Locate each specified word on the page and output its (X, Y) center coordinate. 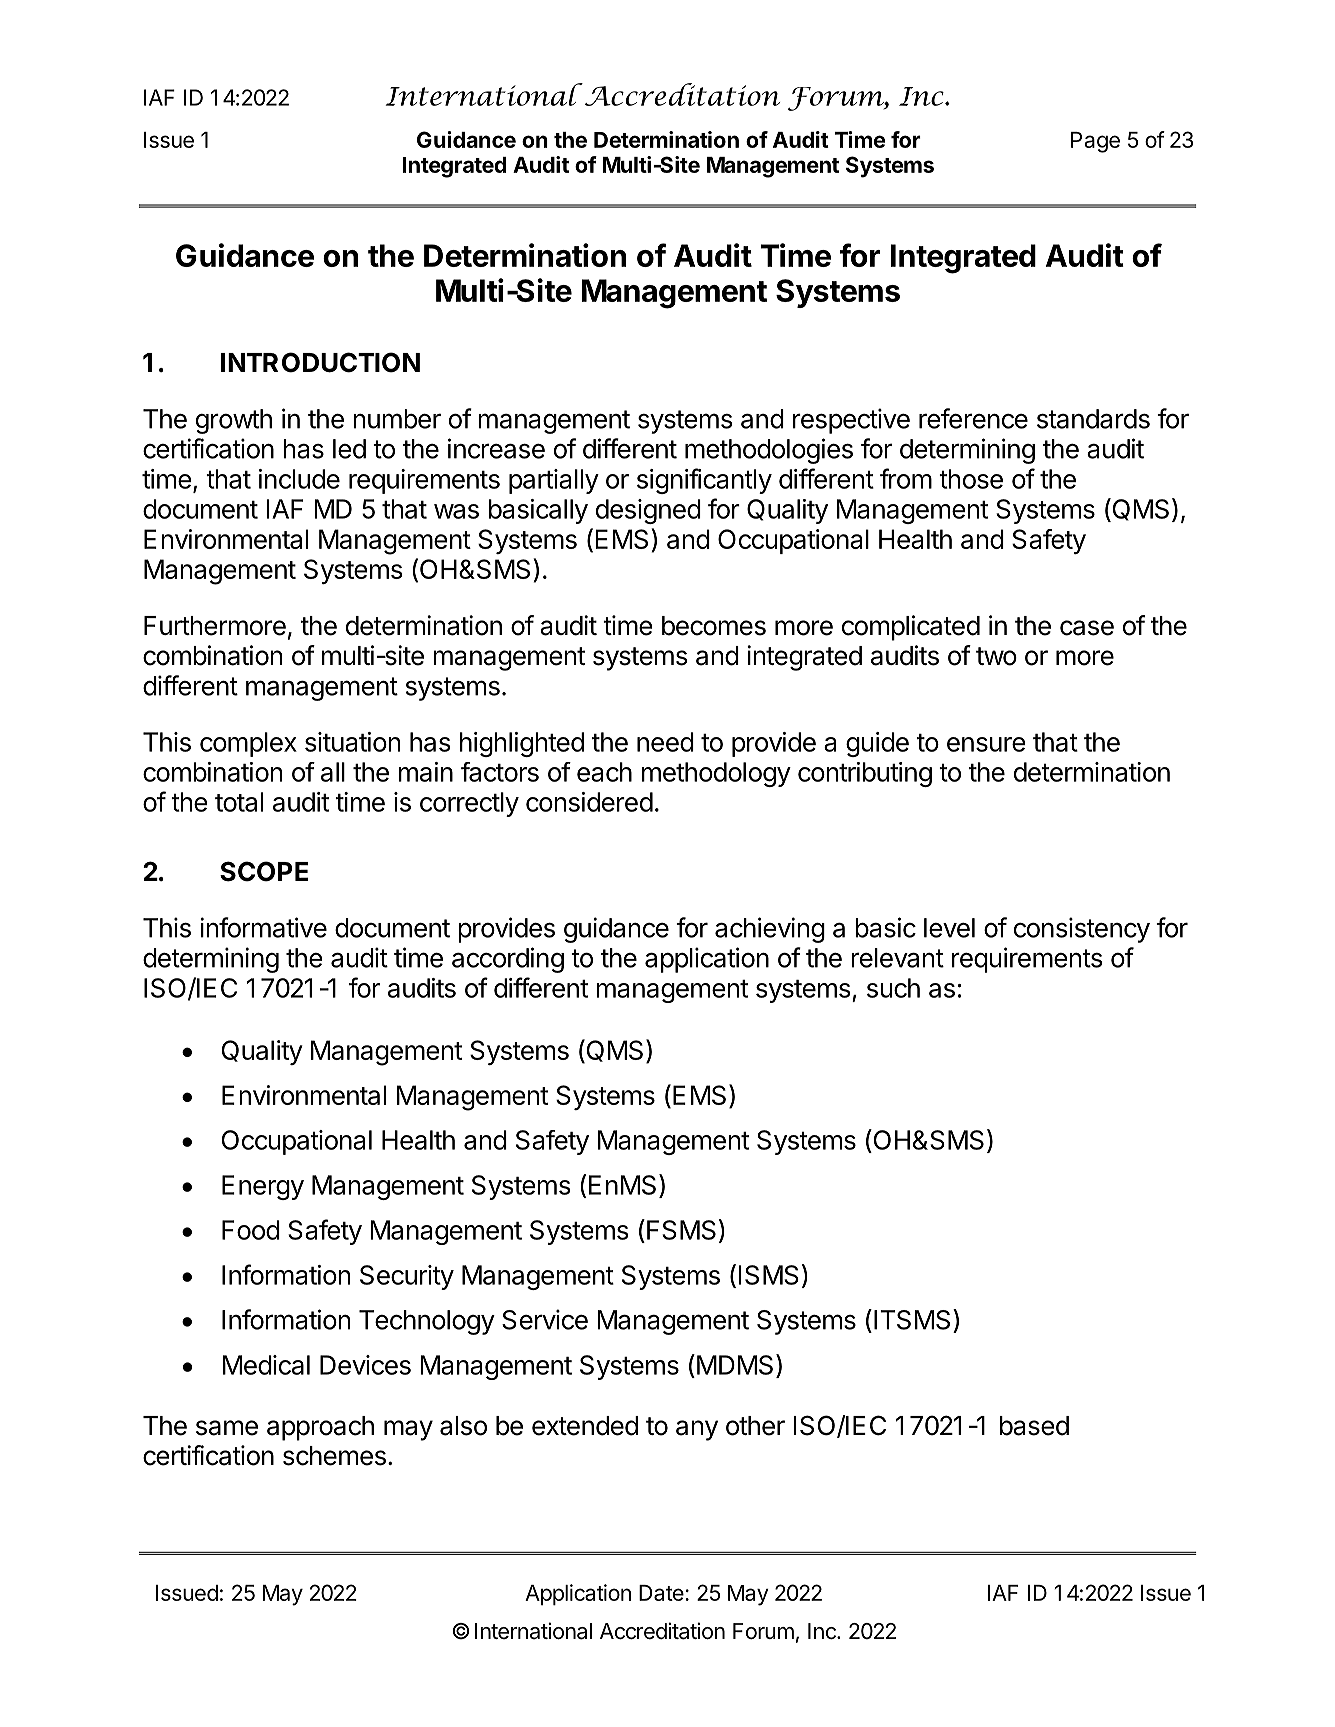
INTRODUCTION (320, 362)
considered (589, 802)
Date (662, 1593)
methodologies (769, 451)
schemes (334, 1456)
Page (1095, 142)
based (1034, 1426)
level (949, 928)
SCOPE (264, 871)
